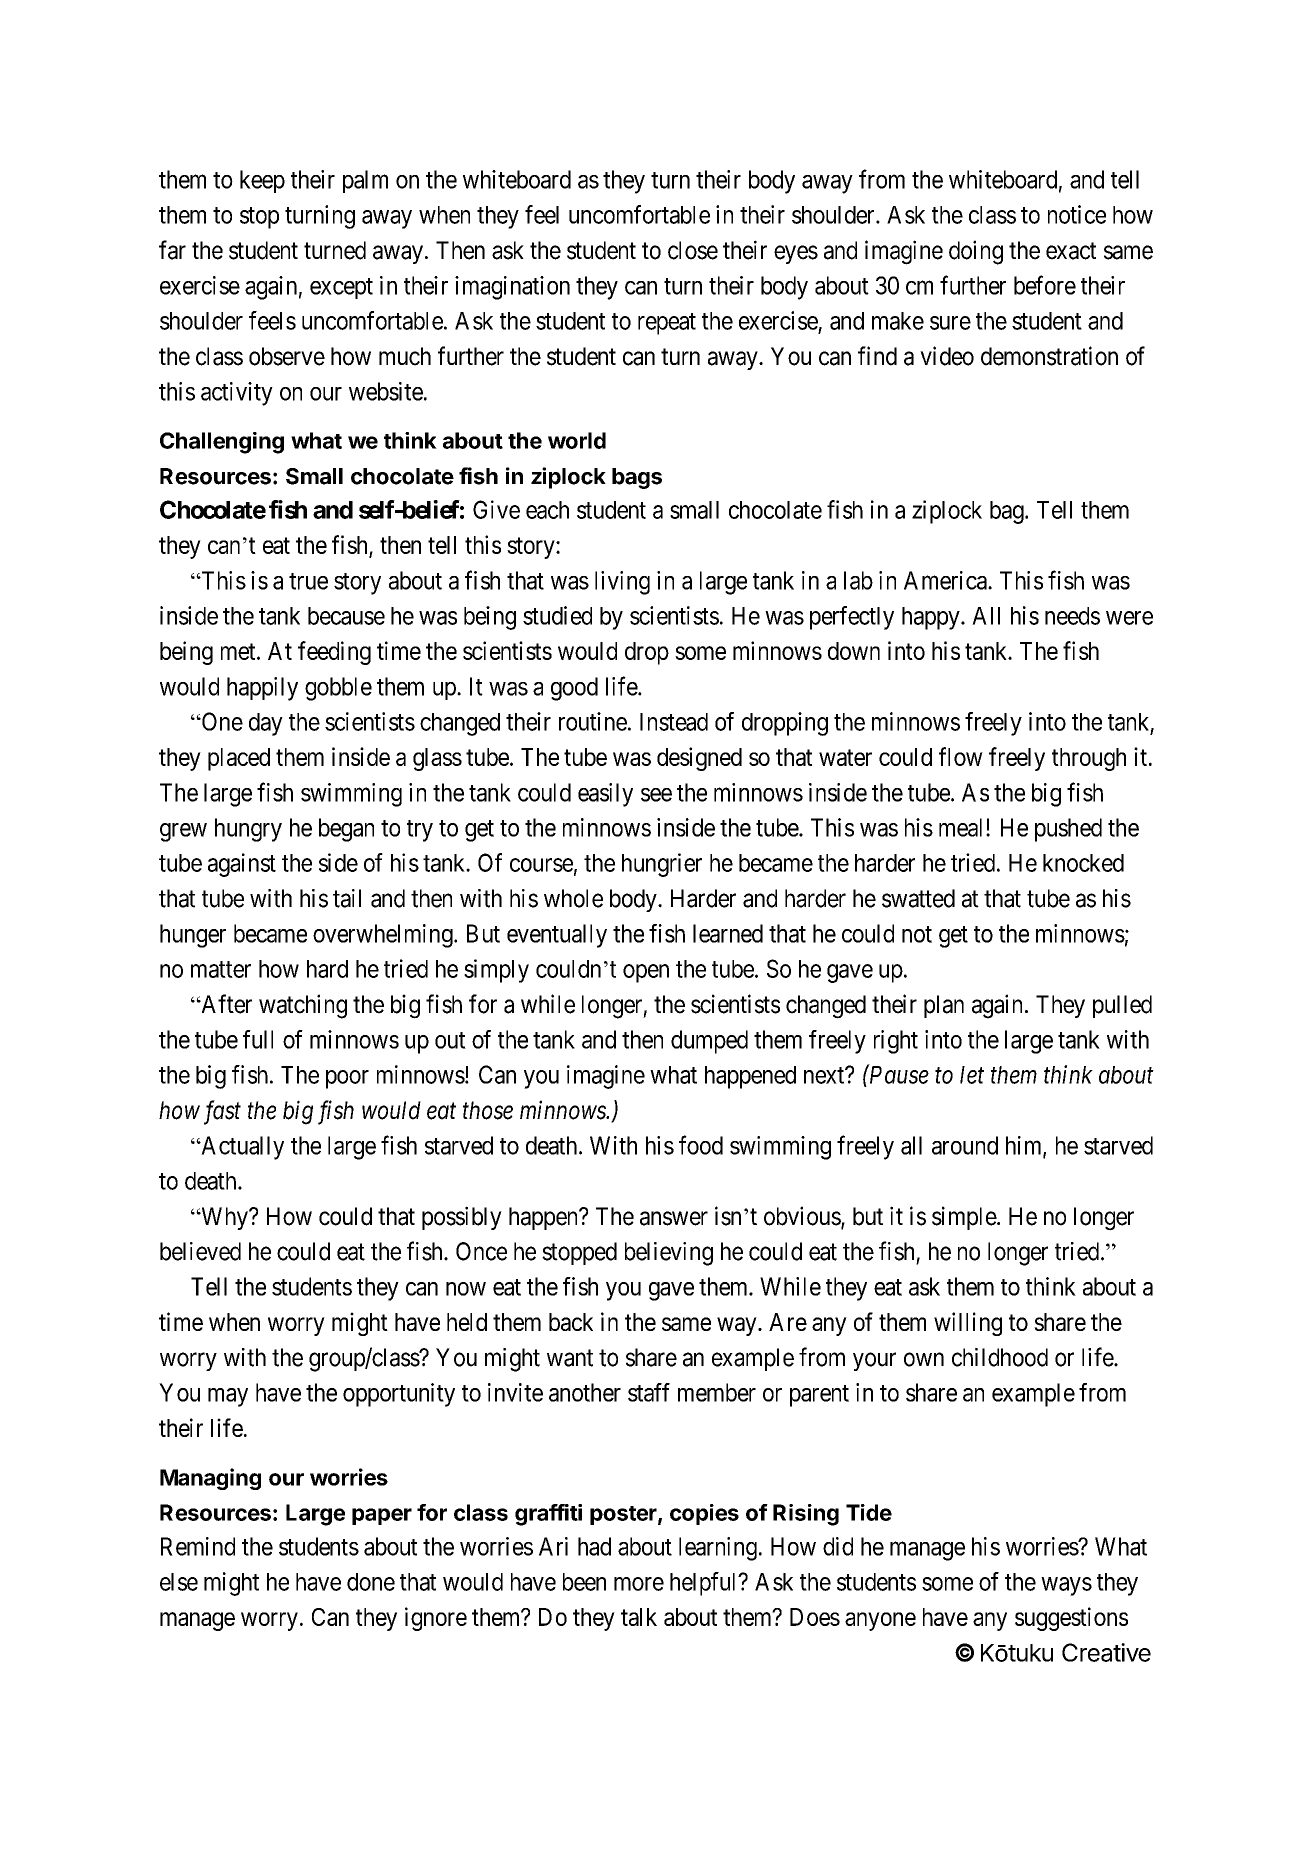  Describe the element at coordinates (961, 756) in the screenshot. I see `flow` at that location.
